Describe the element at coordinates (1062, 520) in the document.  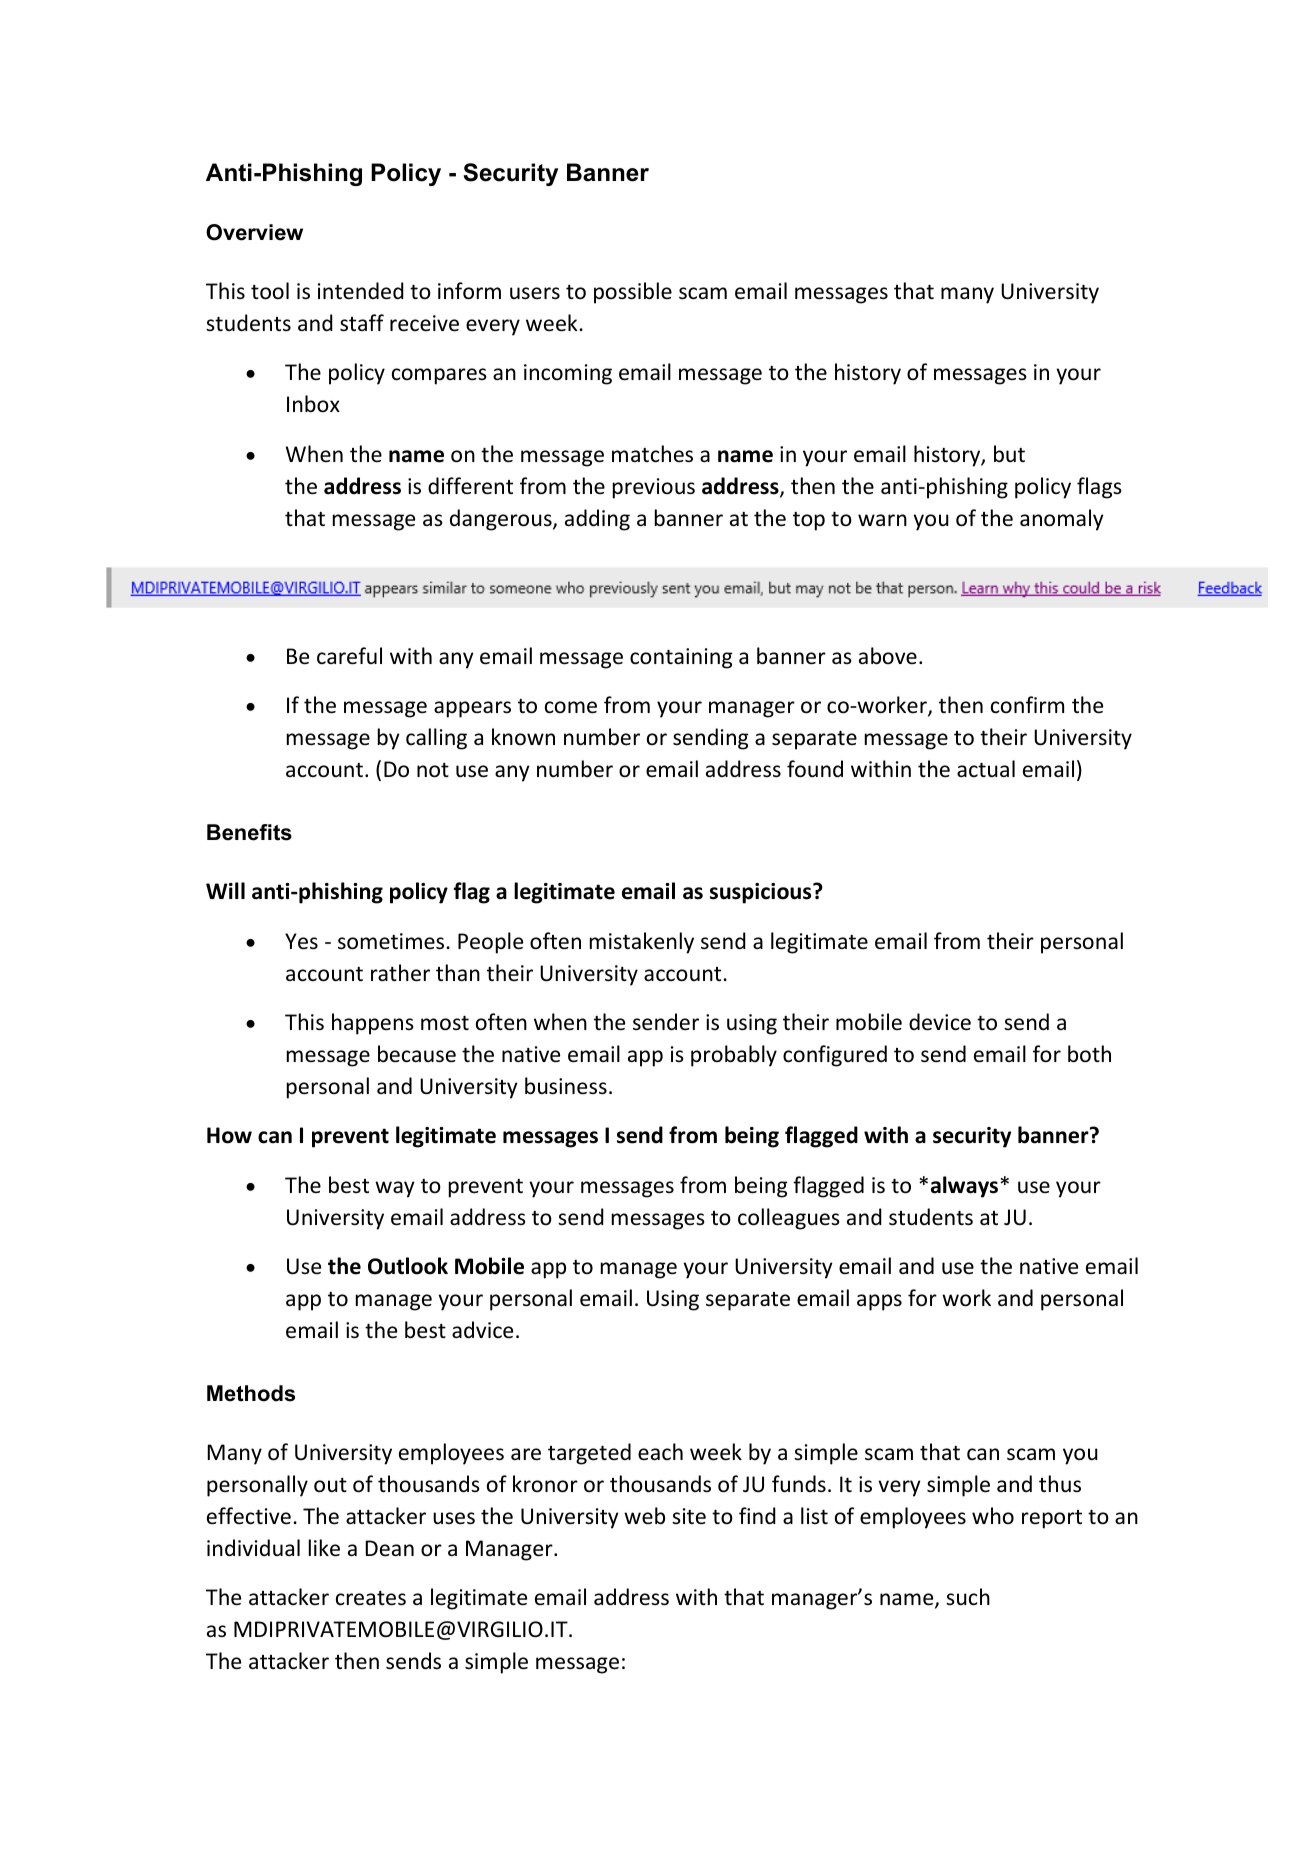
I see `anomaly` at that location.
